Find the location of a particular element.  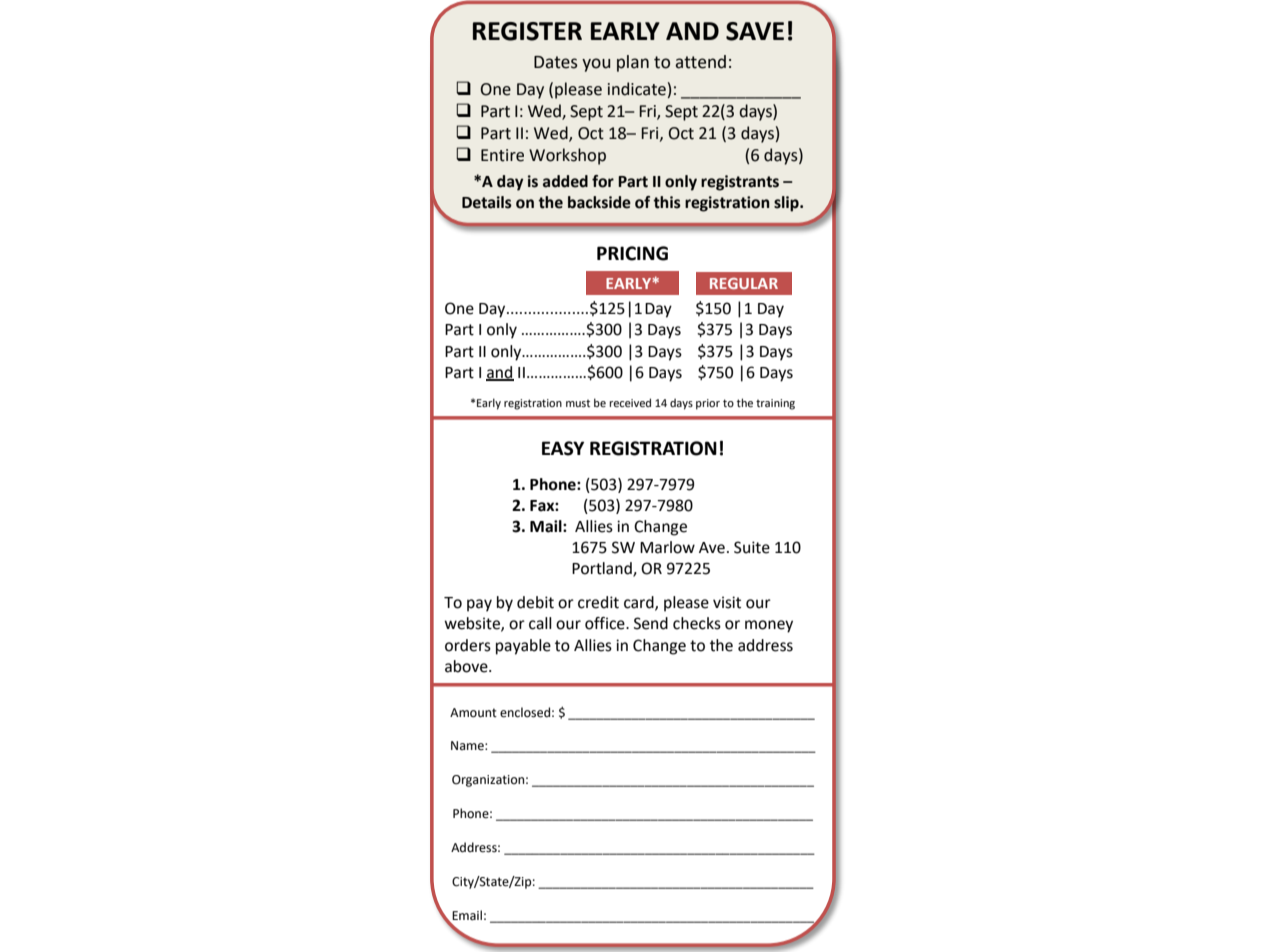

must is located at coordinates (578, 403).
